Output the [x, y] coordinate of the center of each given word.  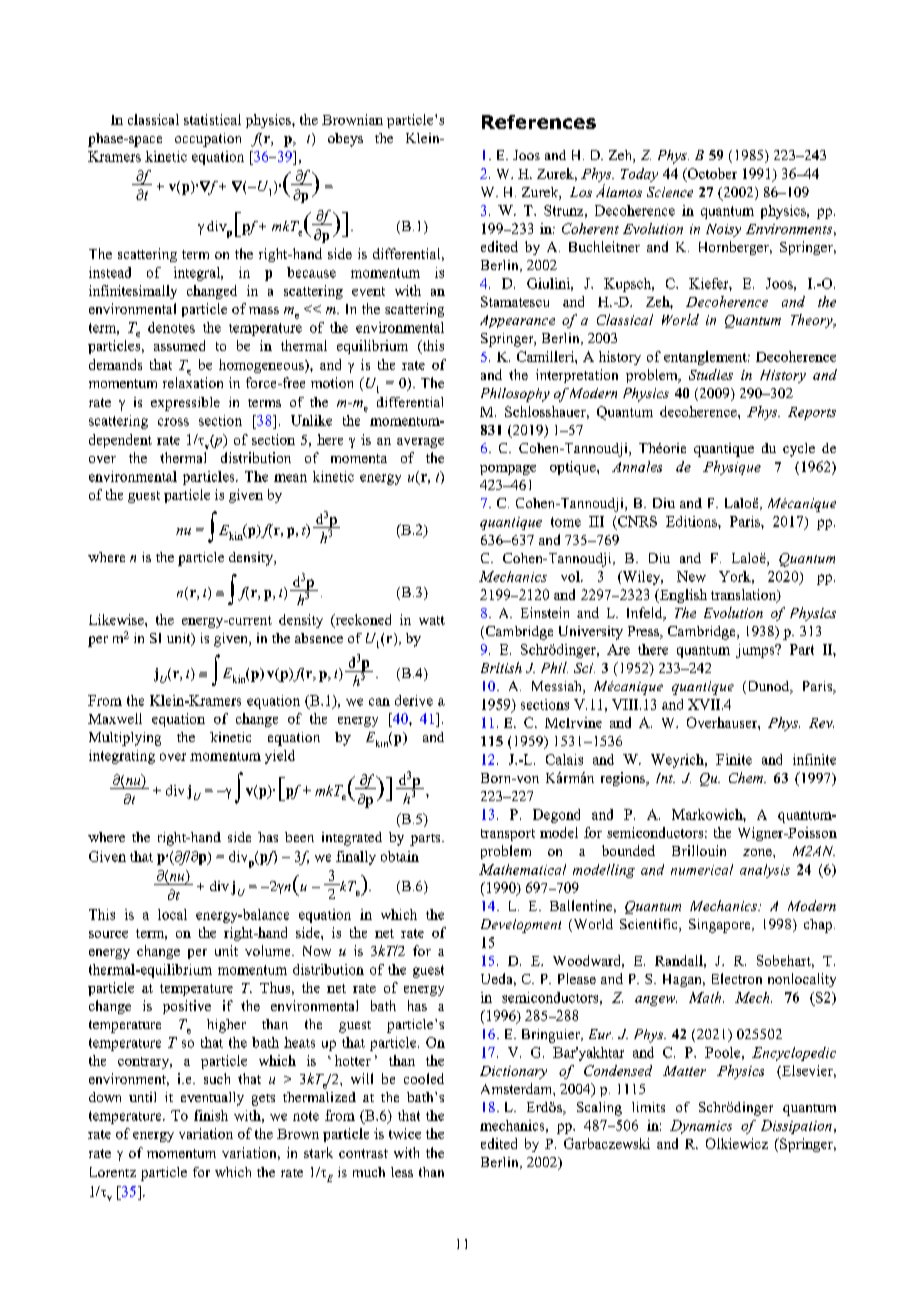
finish [211, 1115]
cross [173, 422]
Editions [692, 521]
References [539, 122]
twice [405, 1133]
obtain [400, 856]
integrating [122, 757]
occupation [208, 140]
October [711, 174]
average [420, 443]
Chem [747, 777]
